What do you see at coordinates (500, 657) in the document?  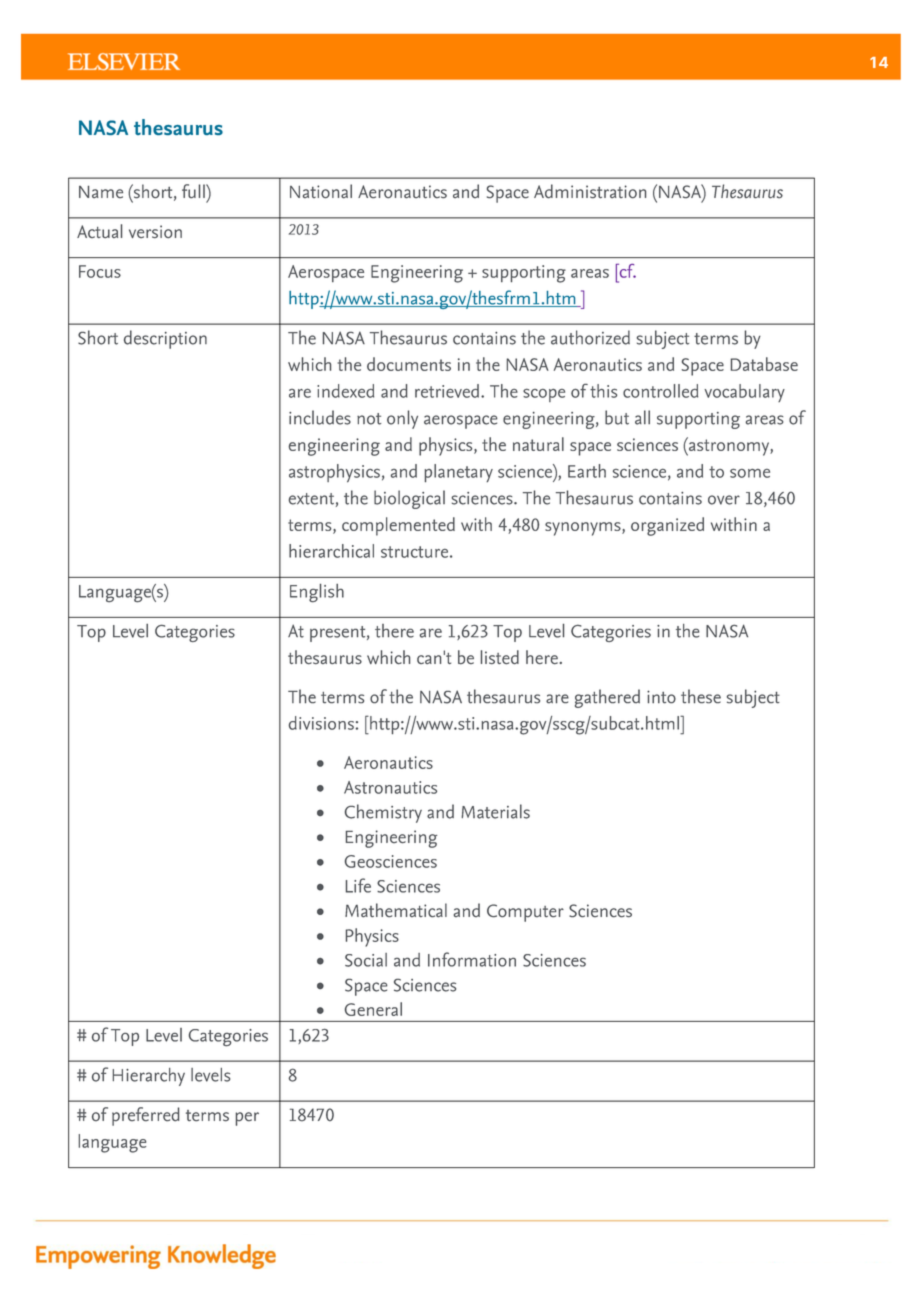 I see `listed` at bounding box center [500, 657].
